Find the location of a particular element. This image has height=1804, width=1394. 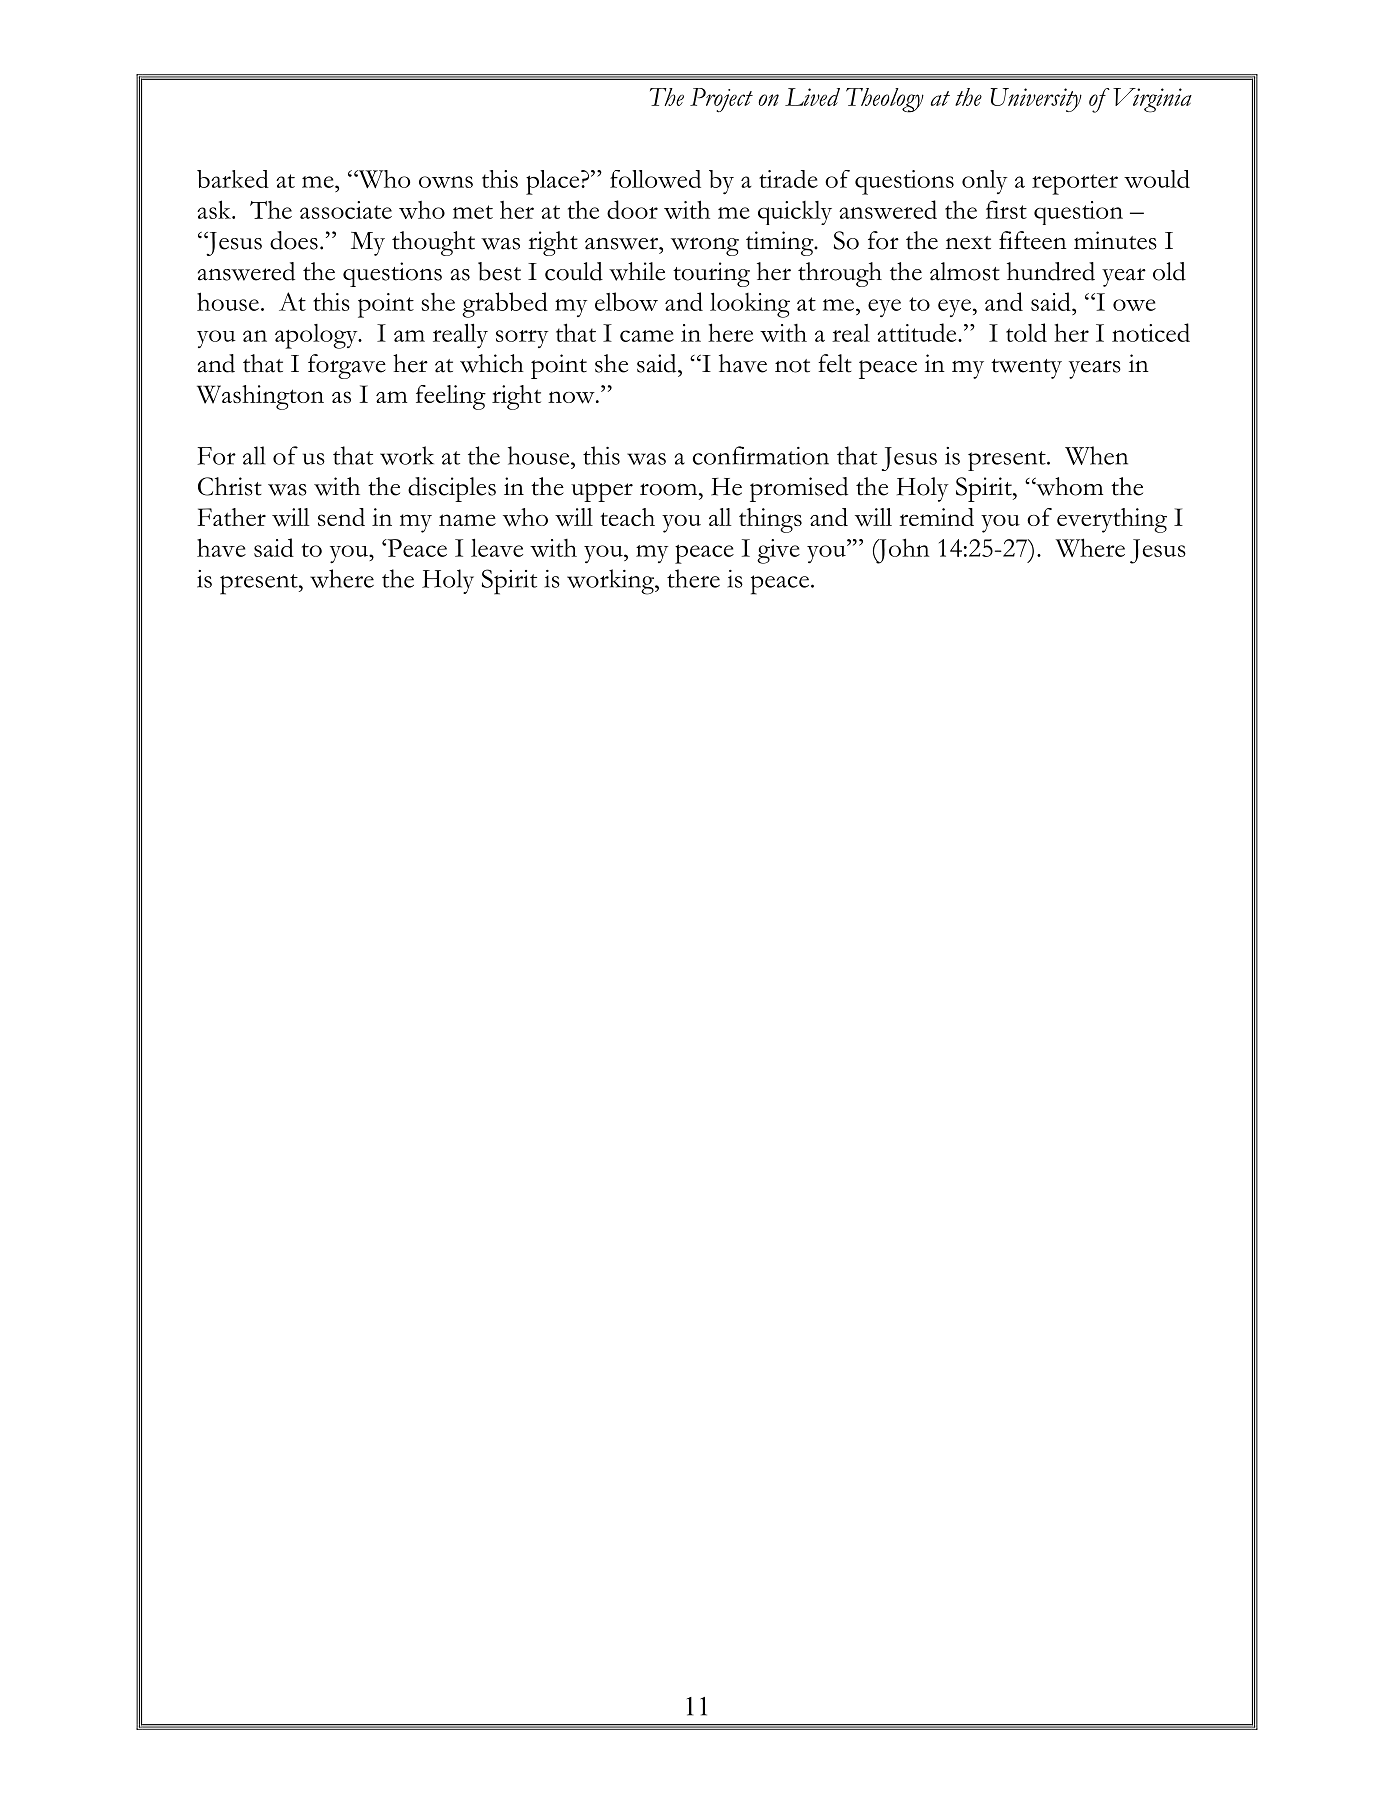

When is located at coordinates (1096, 455).
